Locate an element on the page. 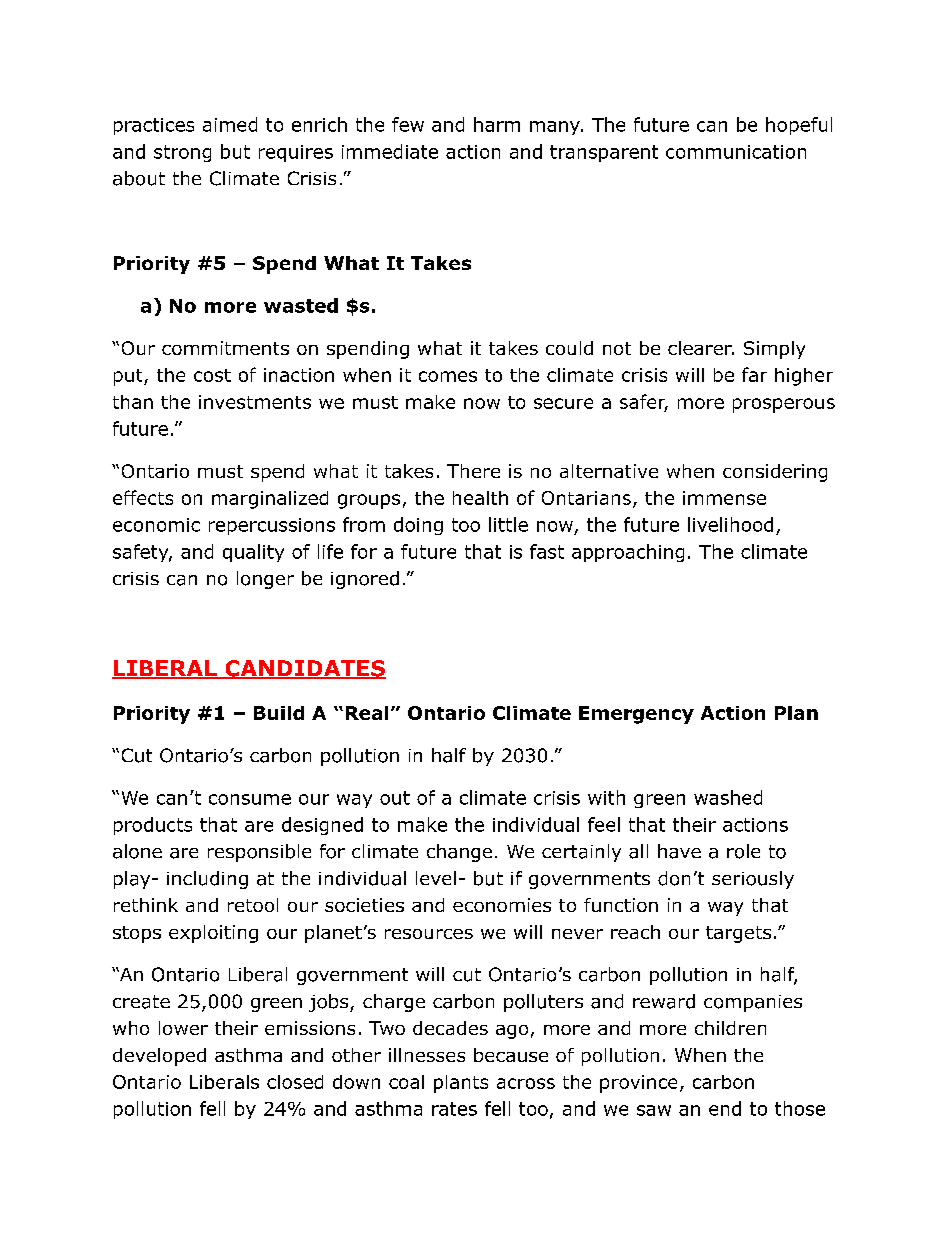 The height and width of the document is (1233, 952). harm is located at coordinates (497, 124).
